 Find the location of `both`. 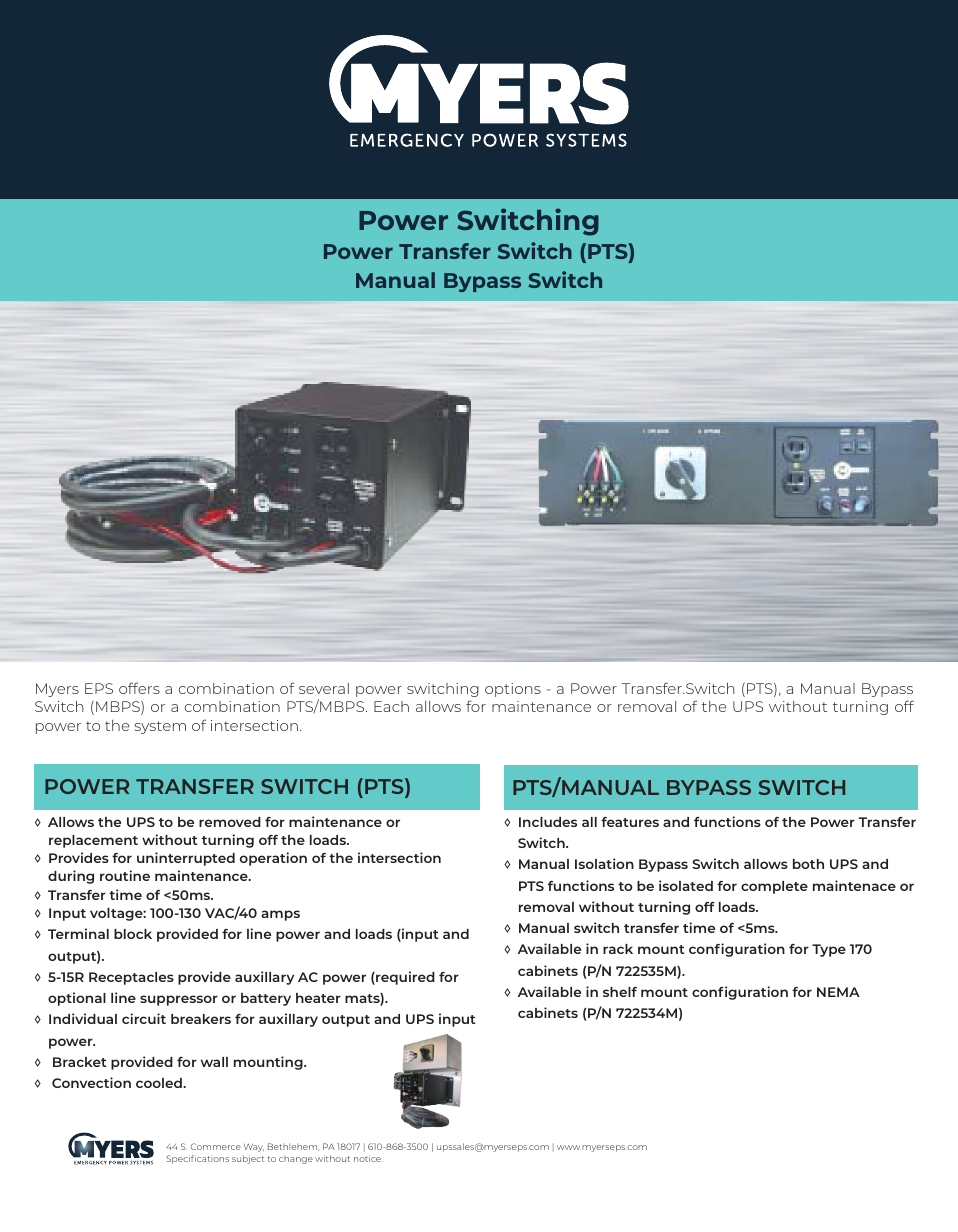

both is located at coordinates (808, 864).
